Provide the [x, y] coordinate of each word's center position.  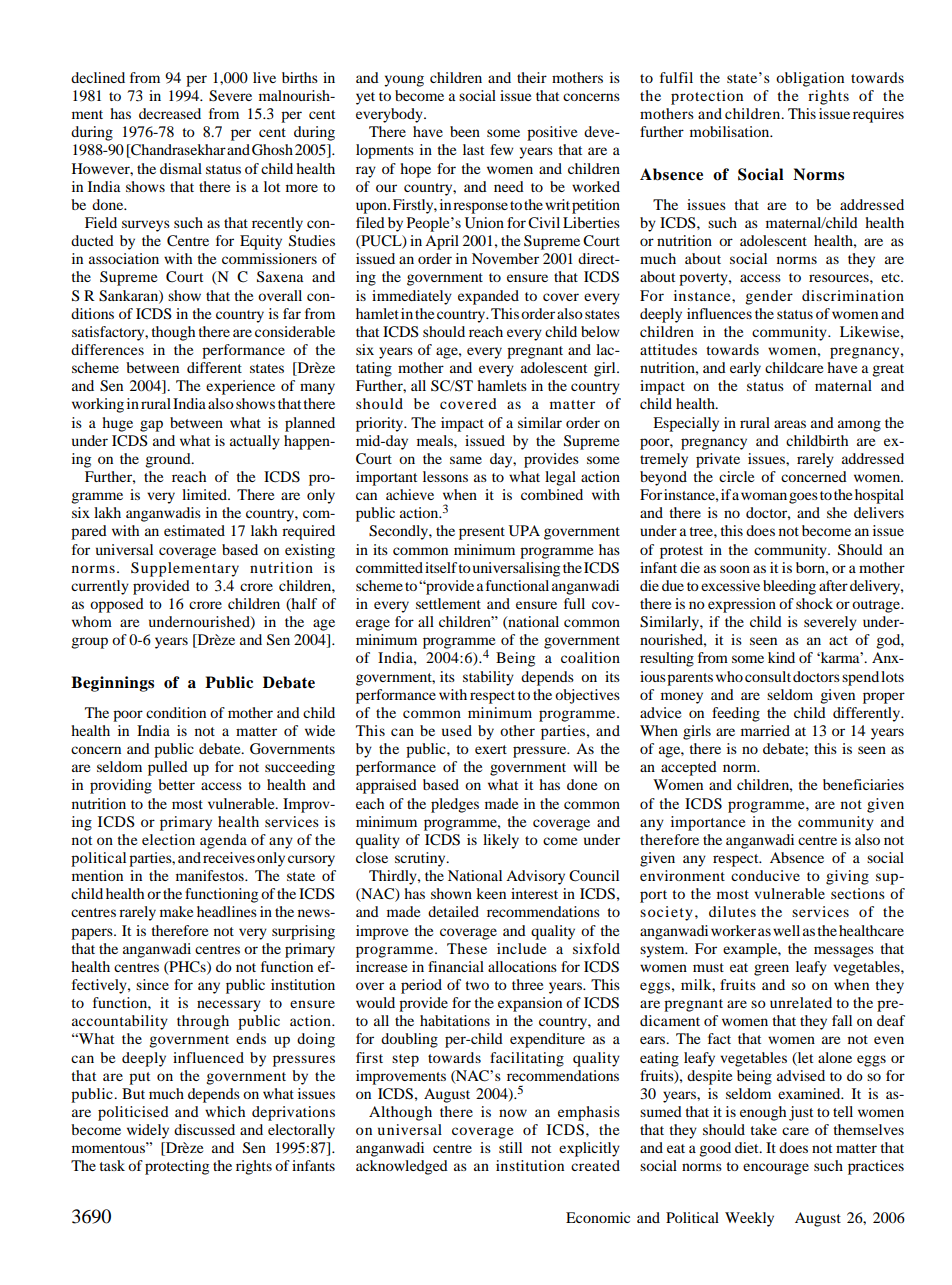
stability [488, 678]
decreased [170, 113]
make [176, 911]
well [786, 930]
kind [781, 657]
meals [436, 440]
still [510, 1147]
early [745, 369]
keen [491, 893]
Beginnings [112, 684]
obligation [810, 79]
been [465, 131]
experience [240, 387]
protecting [177, 1167]
